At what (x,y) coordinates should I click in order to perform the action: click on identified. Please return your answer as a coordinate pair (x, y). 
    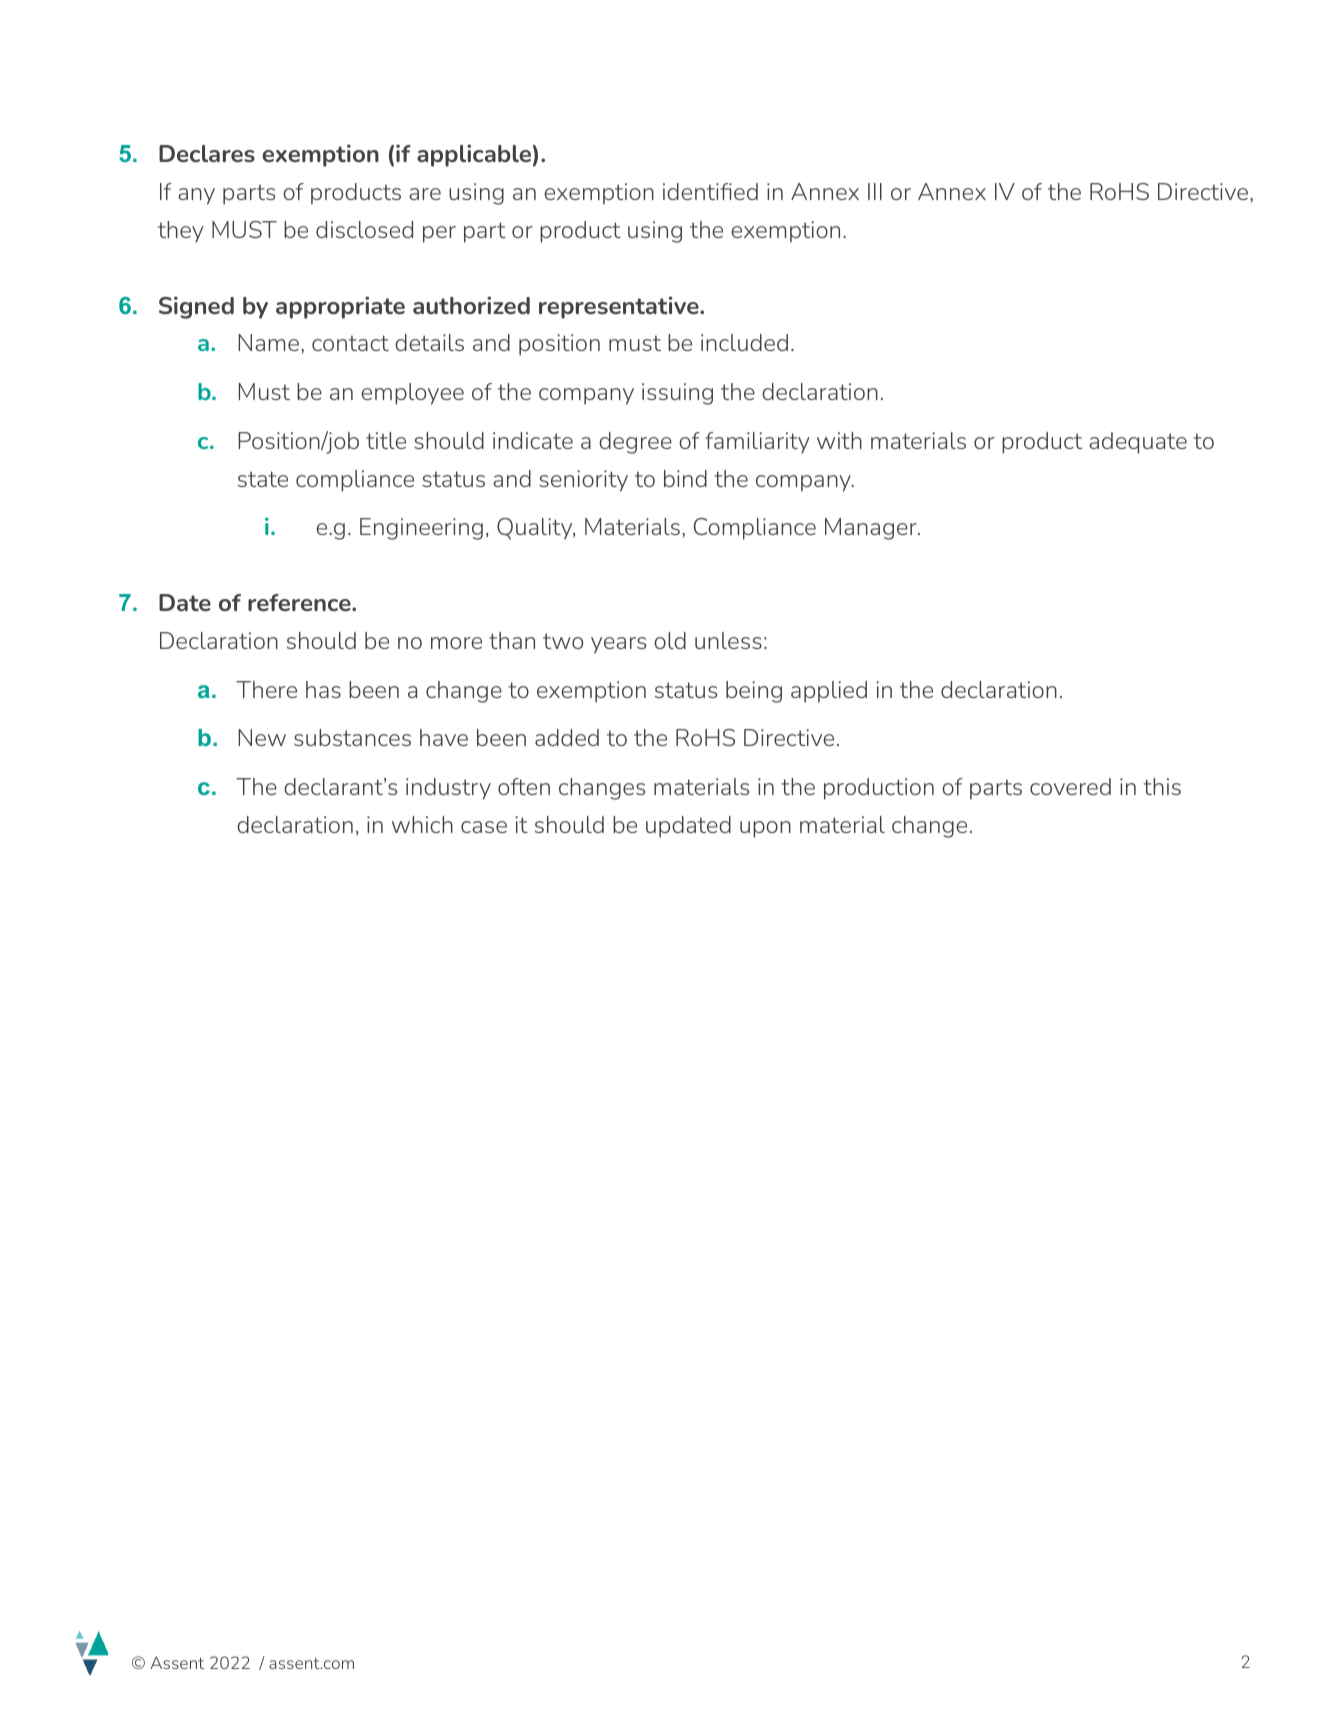
    Looking at the image, I should click on (710, 191).
